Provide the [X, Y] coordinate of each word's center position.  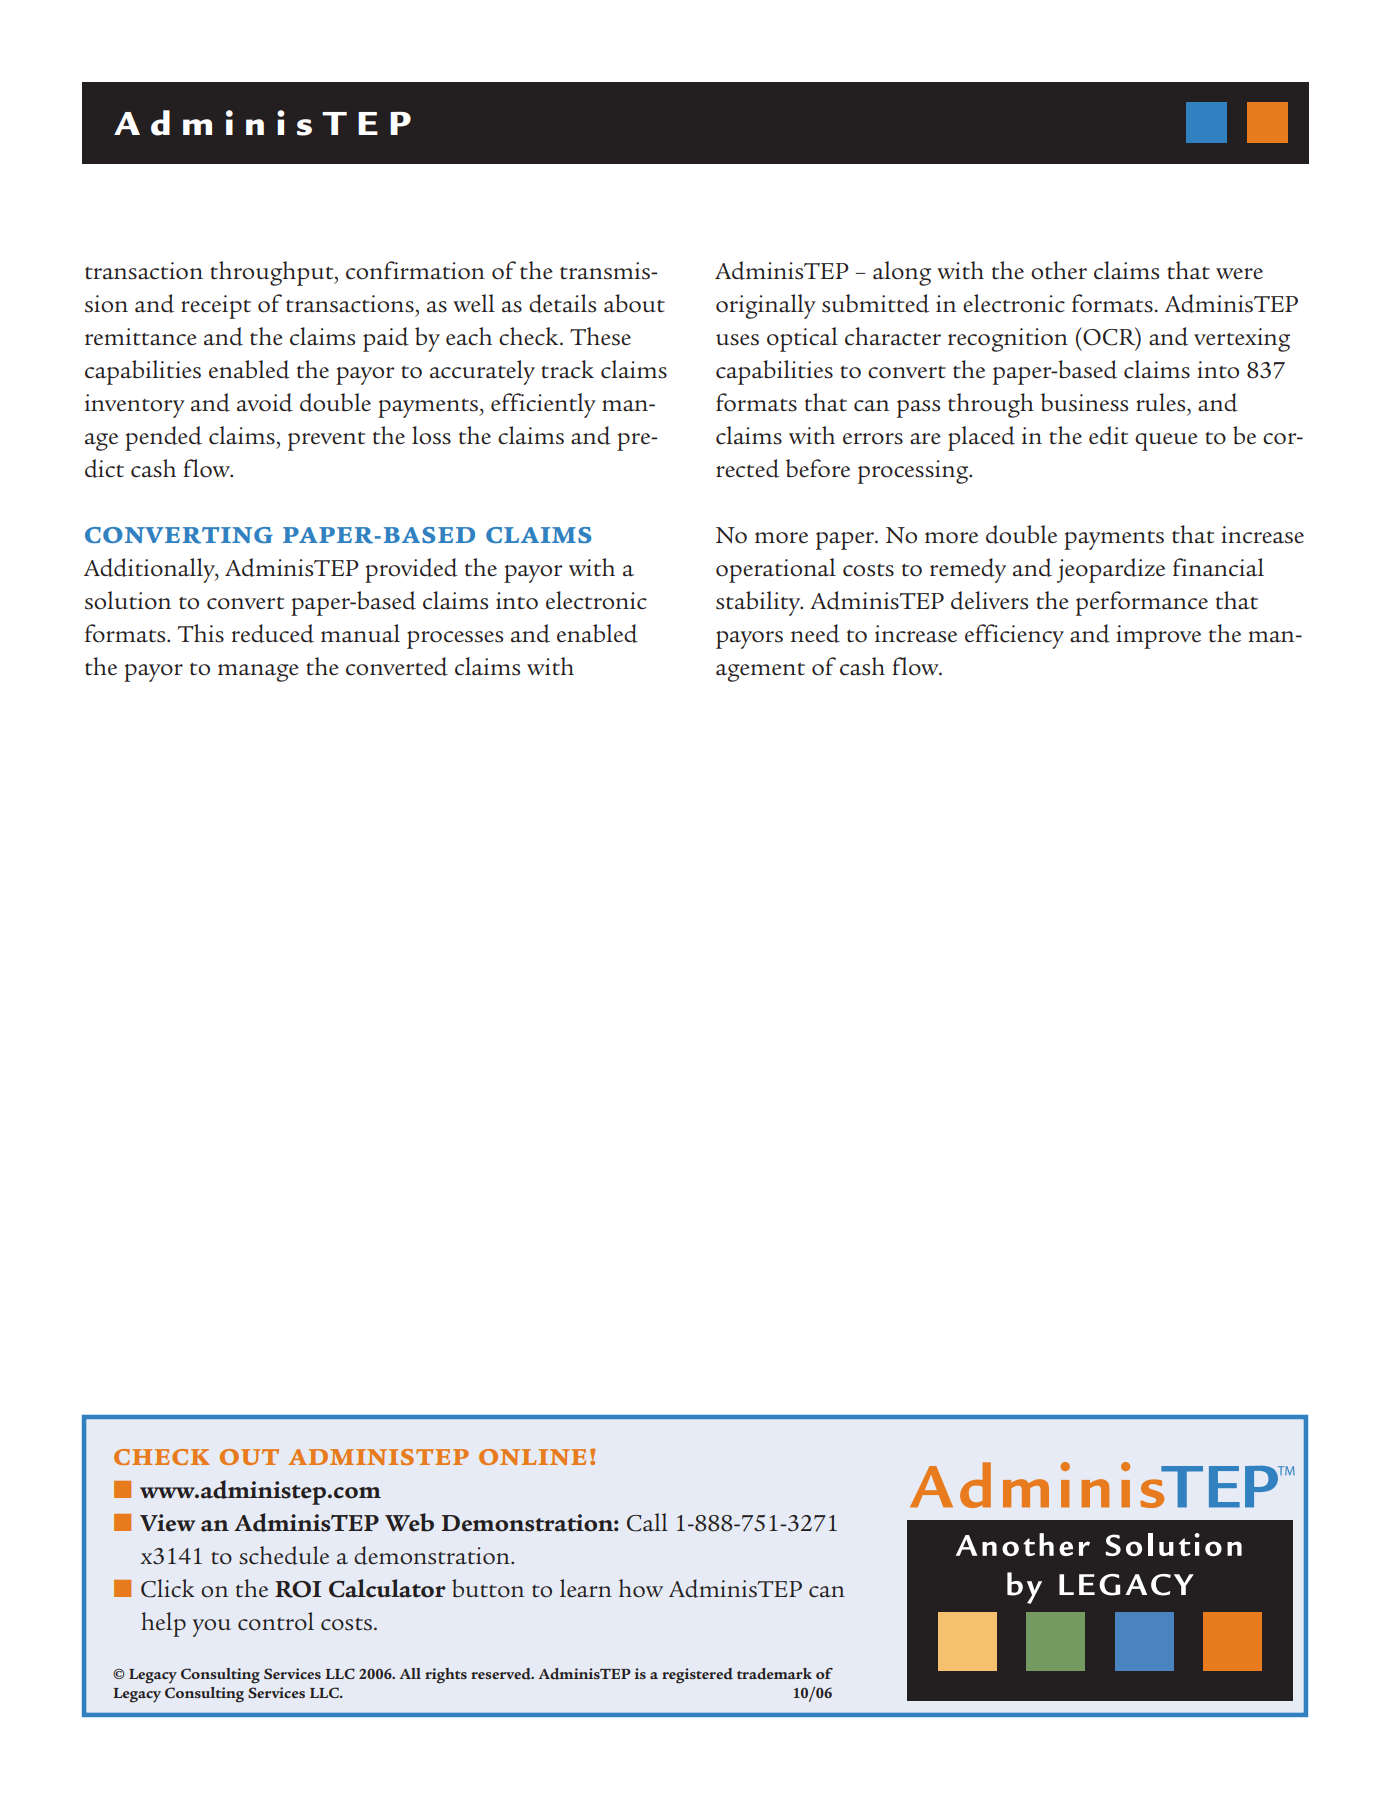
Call [647, 1522]
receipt [216, 307]
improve [1158, 637]
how [641, 1588]
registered [697, 1676]
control [276, 1621]
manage [258, 673]
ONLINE [532, 1457]
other [1059, 270]
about [634, 303]
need [815, 633]
